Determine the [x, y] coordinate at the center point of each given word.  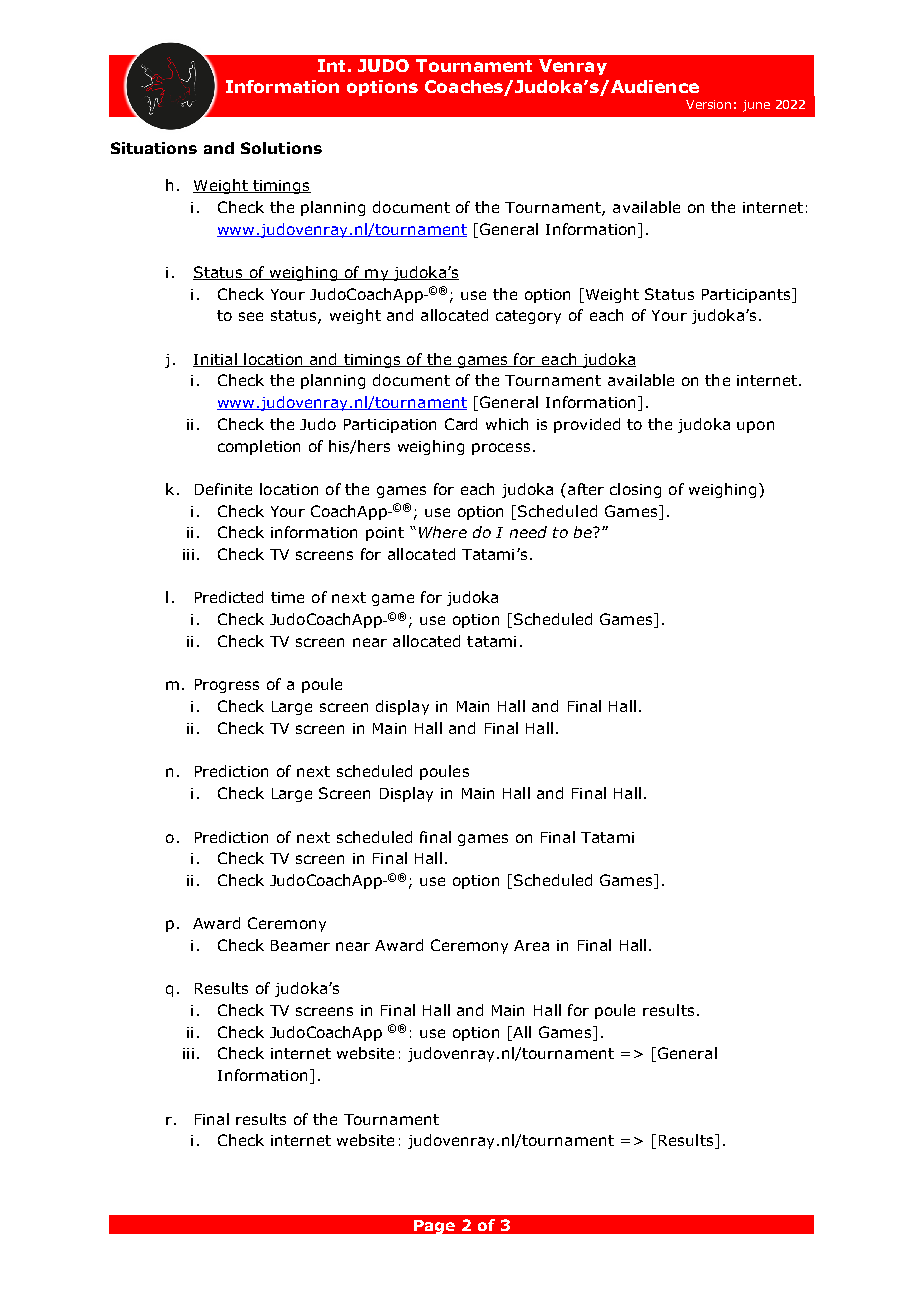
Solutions [281, 148]
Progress [227, 686]
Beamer [300, 945]
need [528, 532]
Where [443, 532]
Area [531, 945]
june [756, 106]
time [287, 597]
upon [755, 427]
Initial [216, 360]
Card [461, 424]
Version [708, 104]
